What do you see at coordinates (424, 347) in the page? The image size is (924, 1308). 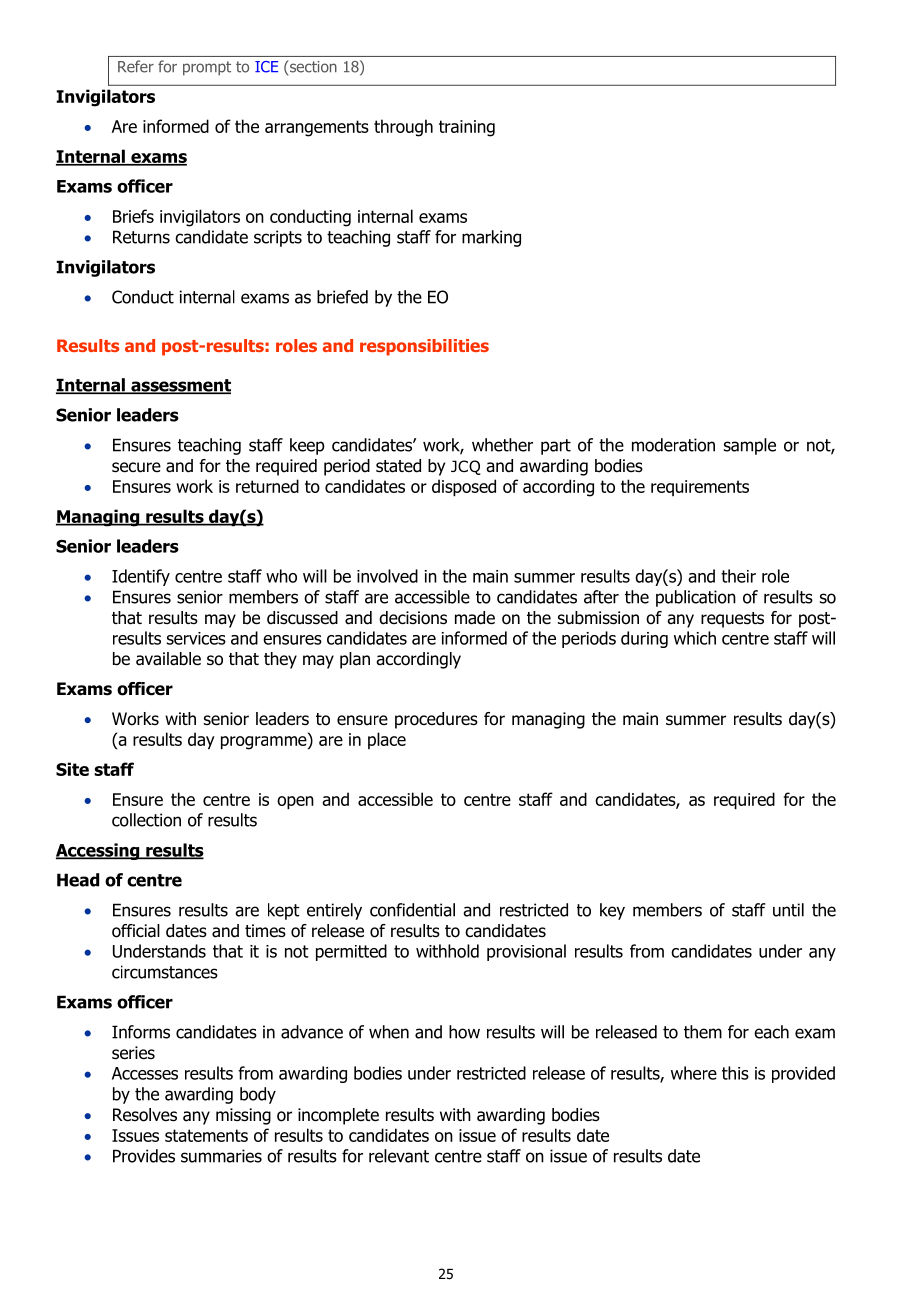 I see `responsibilities` at bounding box center [424, 347].
